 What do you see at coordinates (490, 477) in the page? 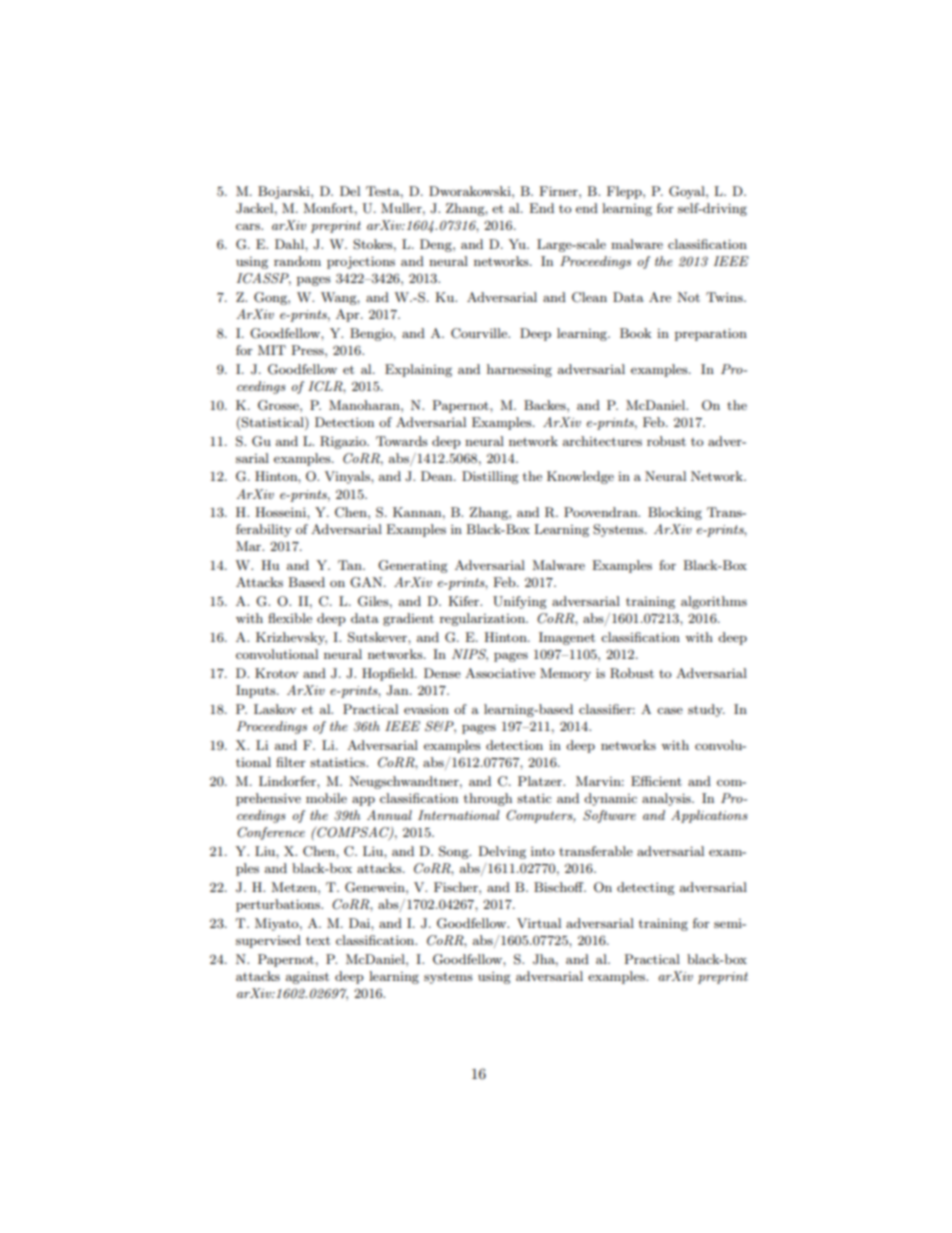
I see `Distilling` at bounding box center [490, 477].
